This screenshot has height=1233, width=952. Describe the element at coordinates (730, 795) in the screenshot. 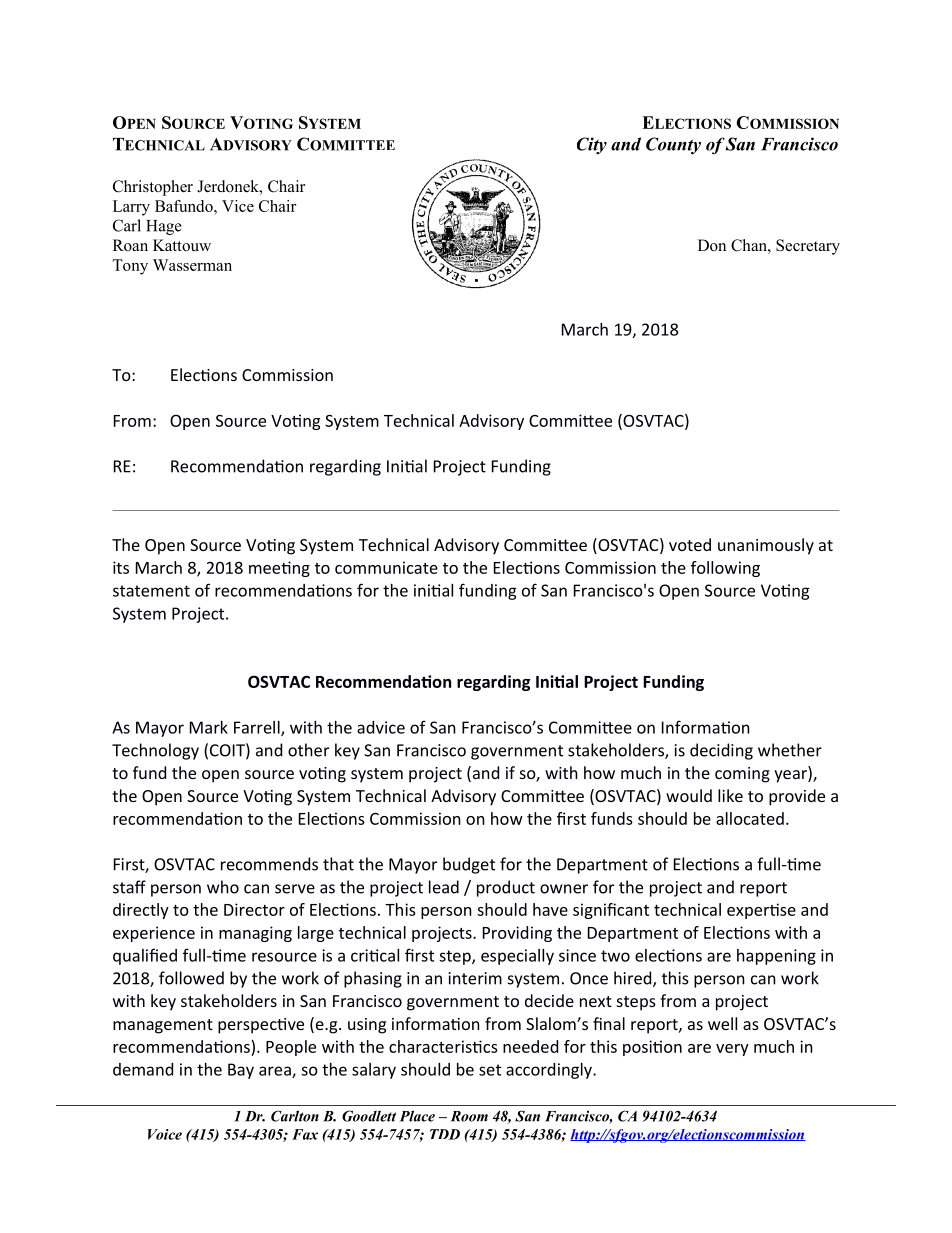

I see `like` at that location.
